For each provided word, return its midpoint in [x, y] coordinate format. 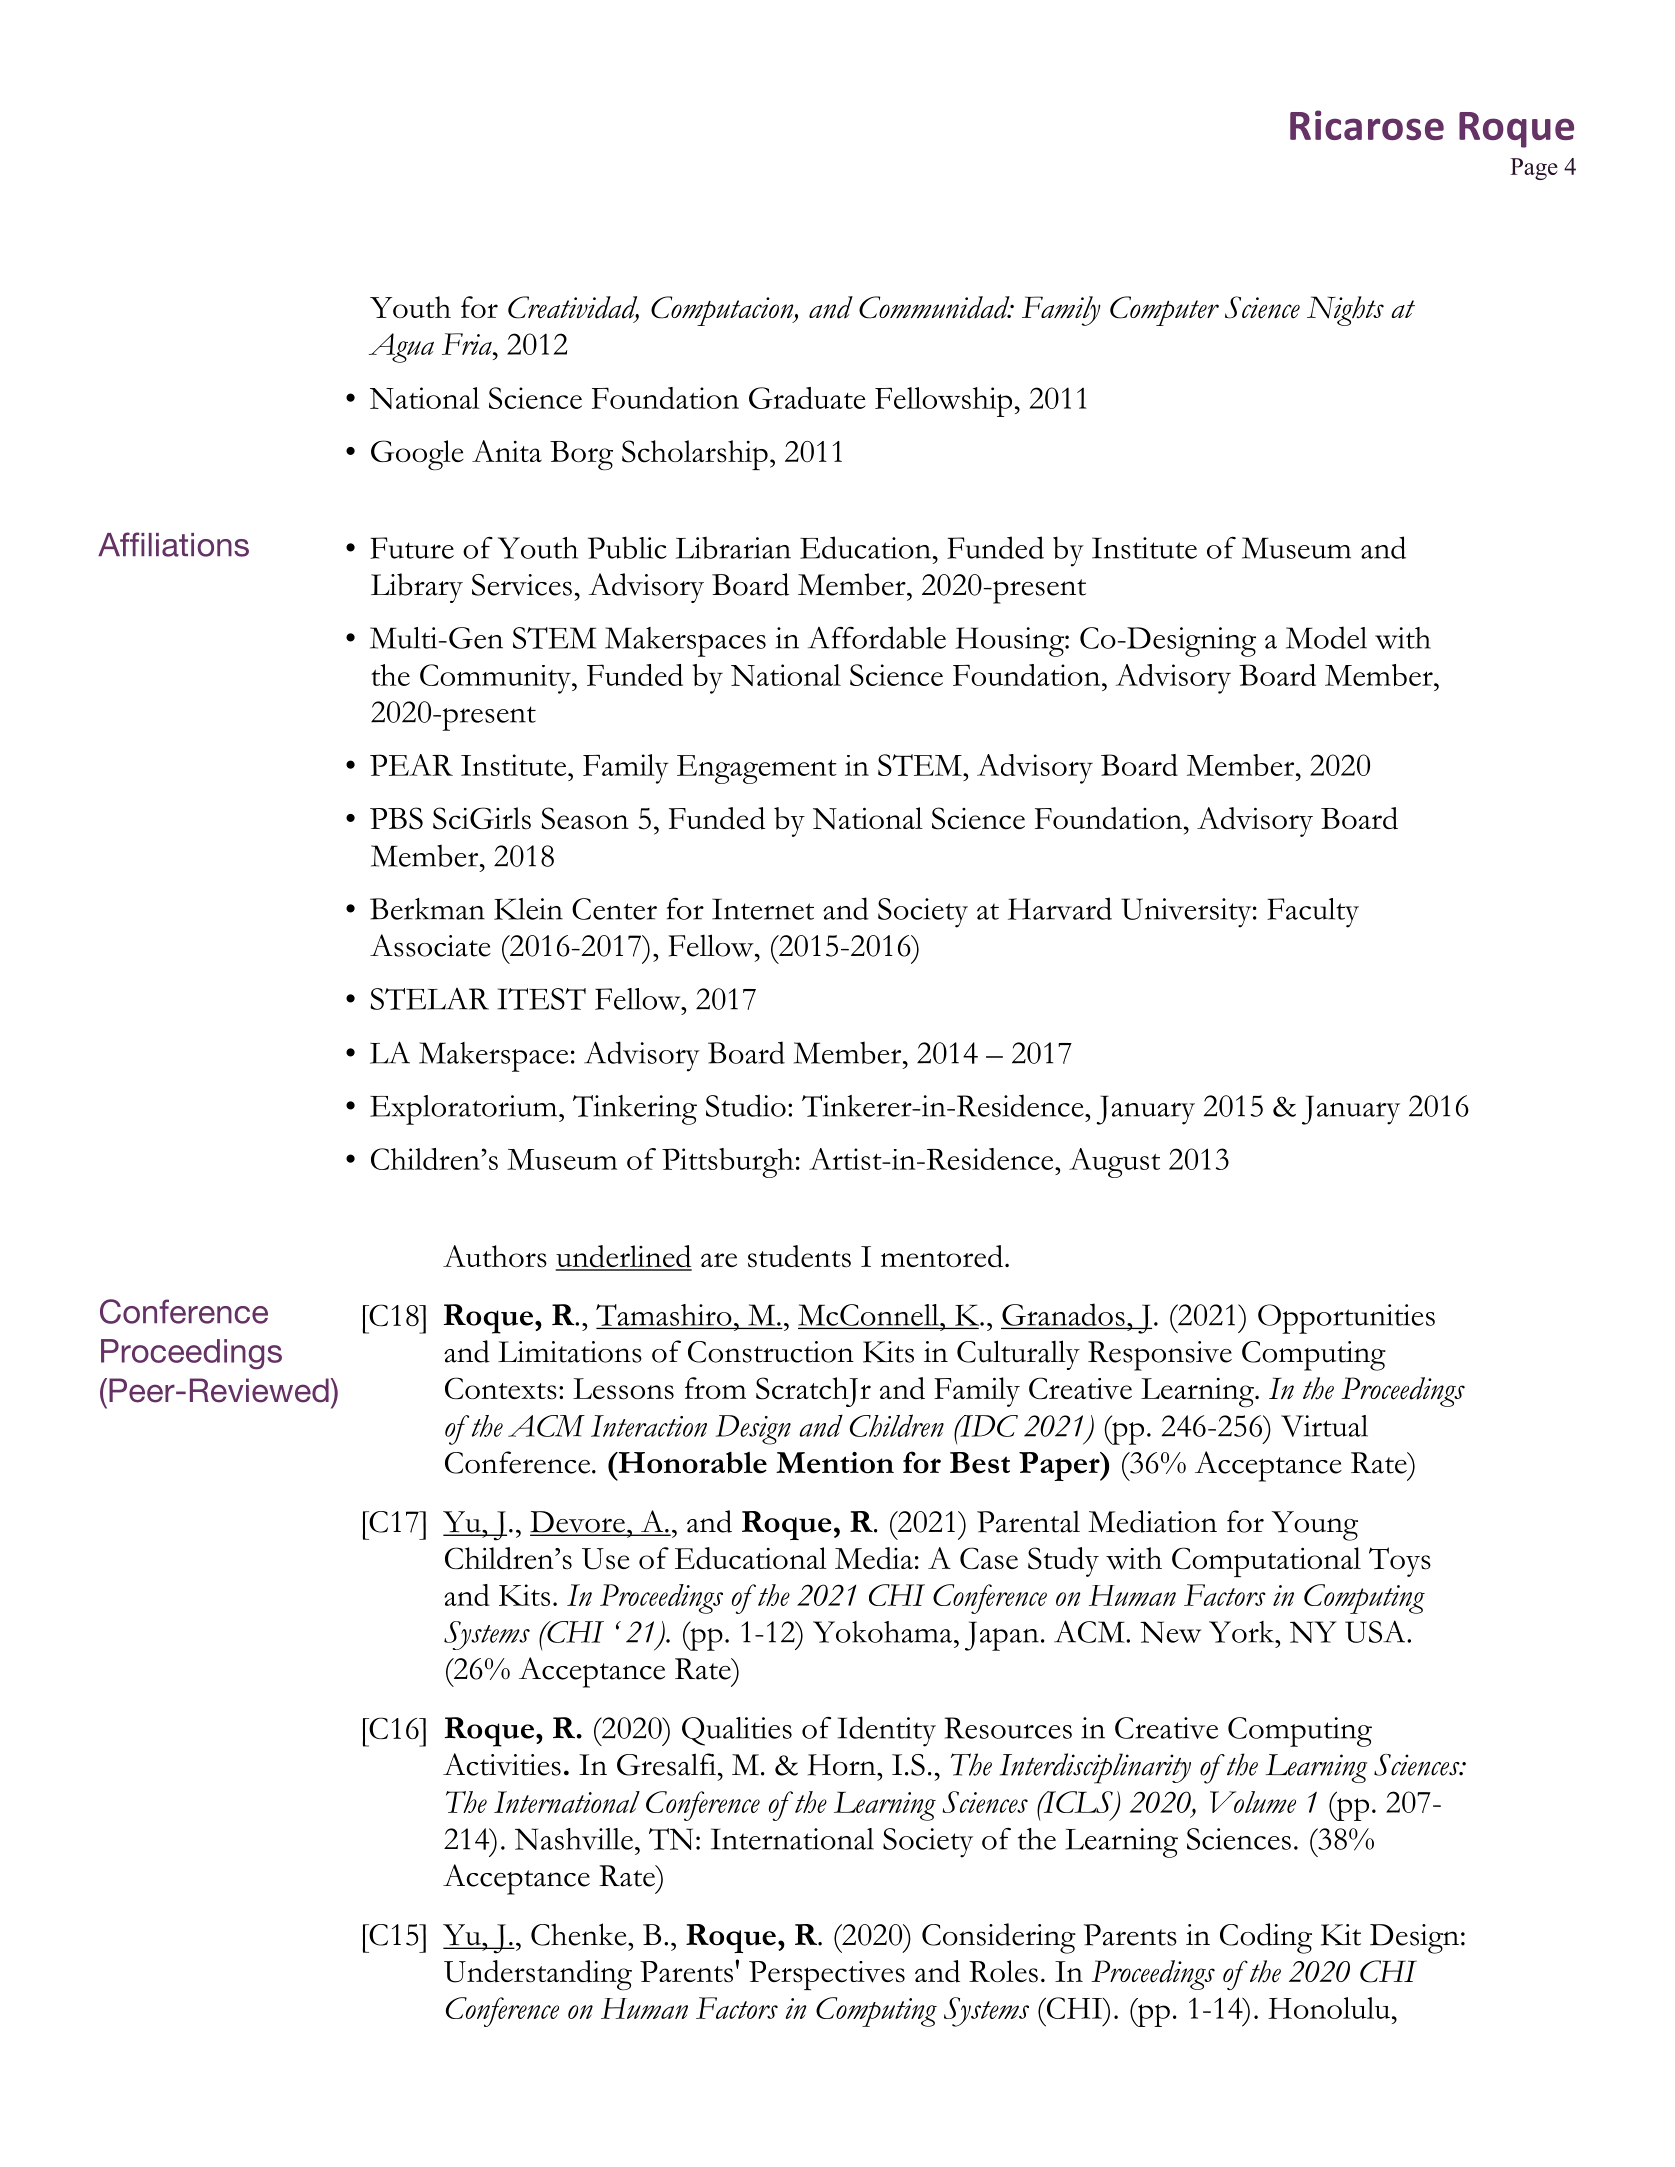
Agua [401, 348]
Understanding [538, 1975]
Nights [1345, 311]
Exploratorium [465, 1110]
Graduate [807, 398]
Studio [746, 1105]
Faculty [1313, 913]
